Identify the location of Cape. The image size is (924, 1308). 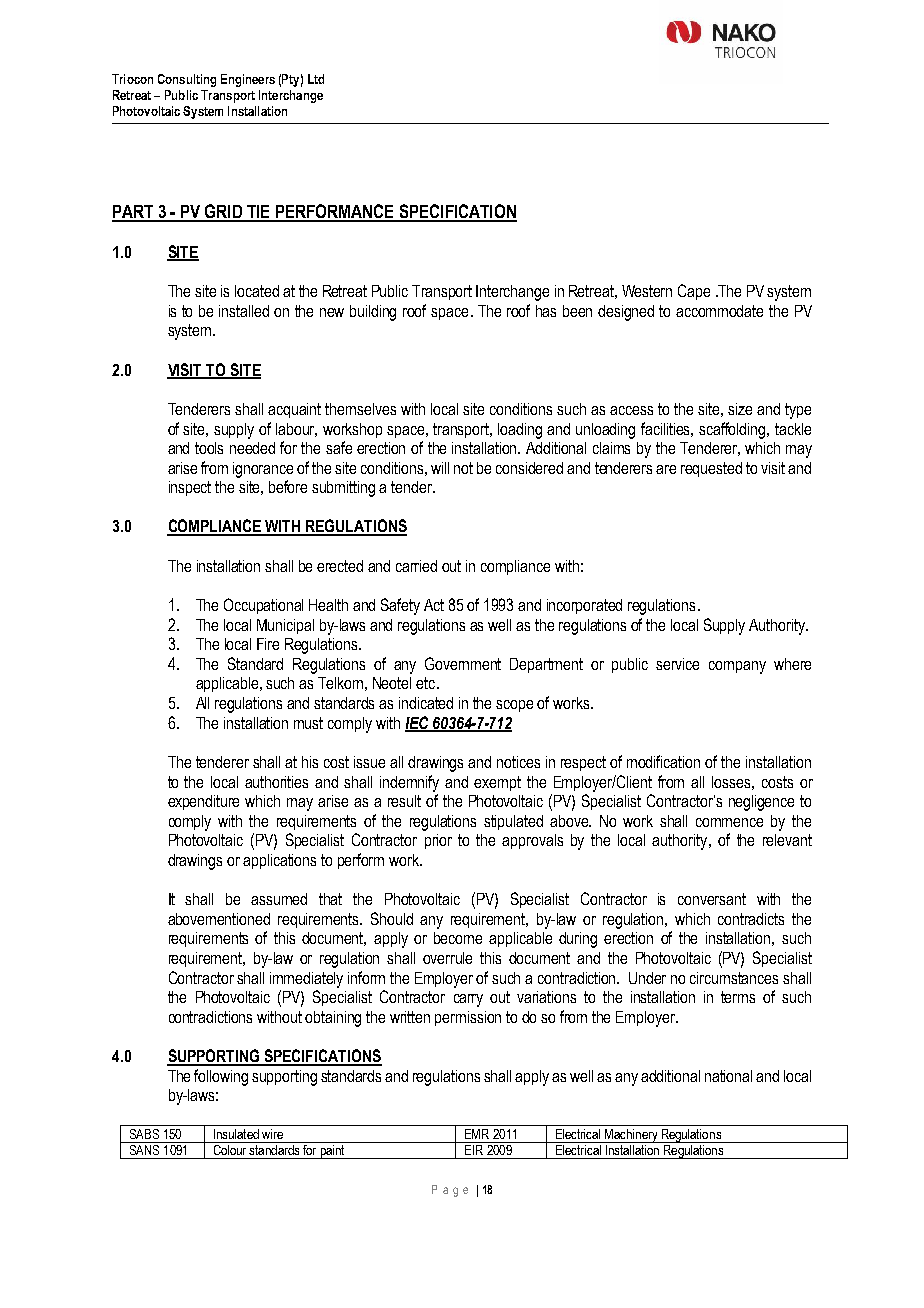
(694, 292).
